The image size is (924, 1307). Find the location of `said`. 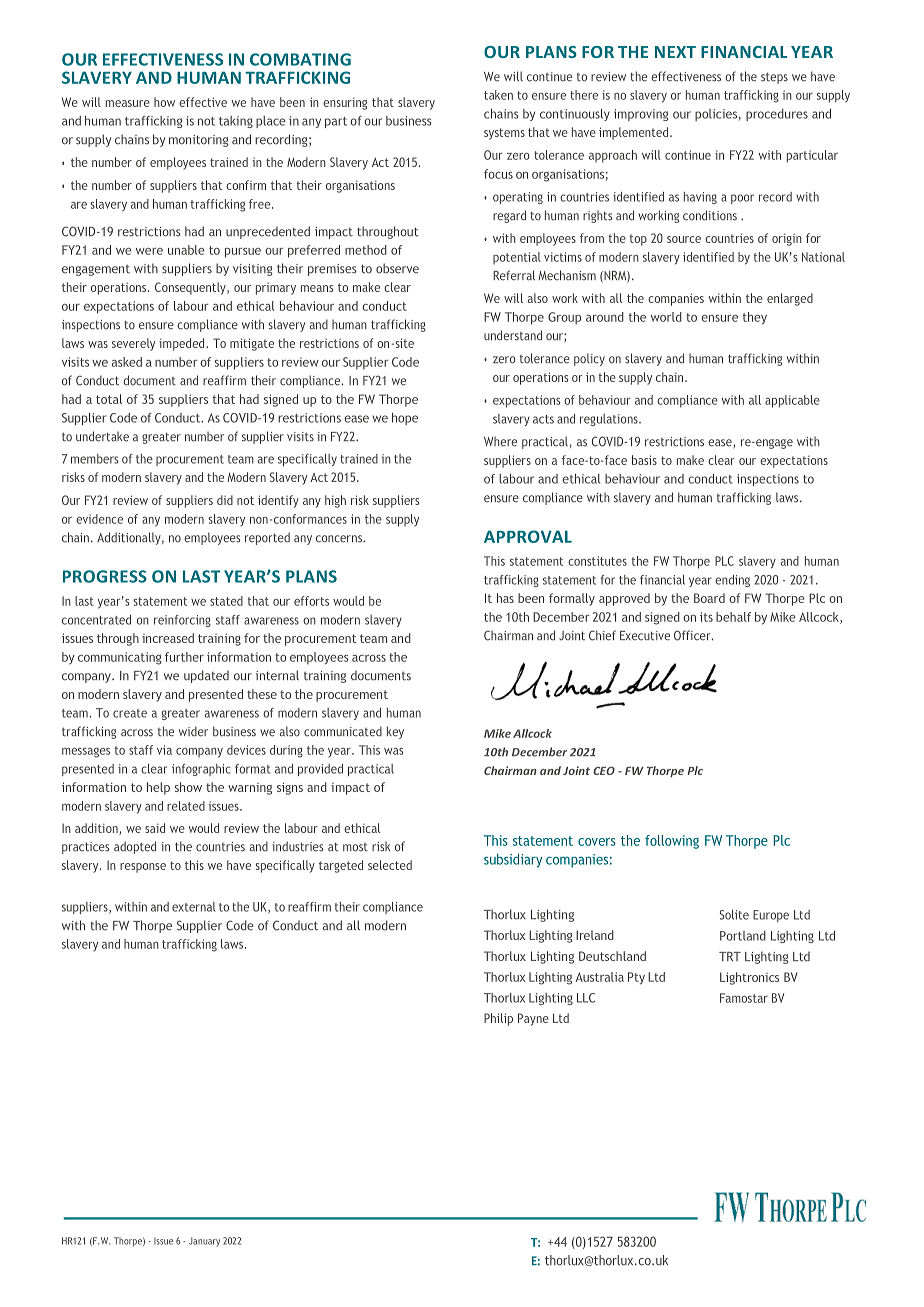

said is located at coordinates (155, 828).
